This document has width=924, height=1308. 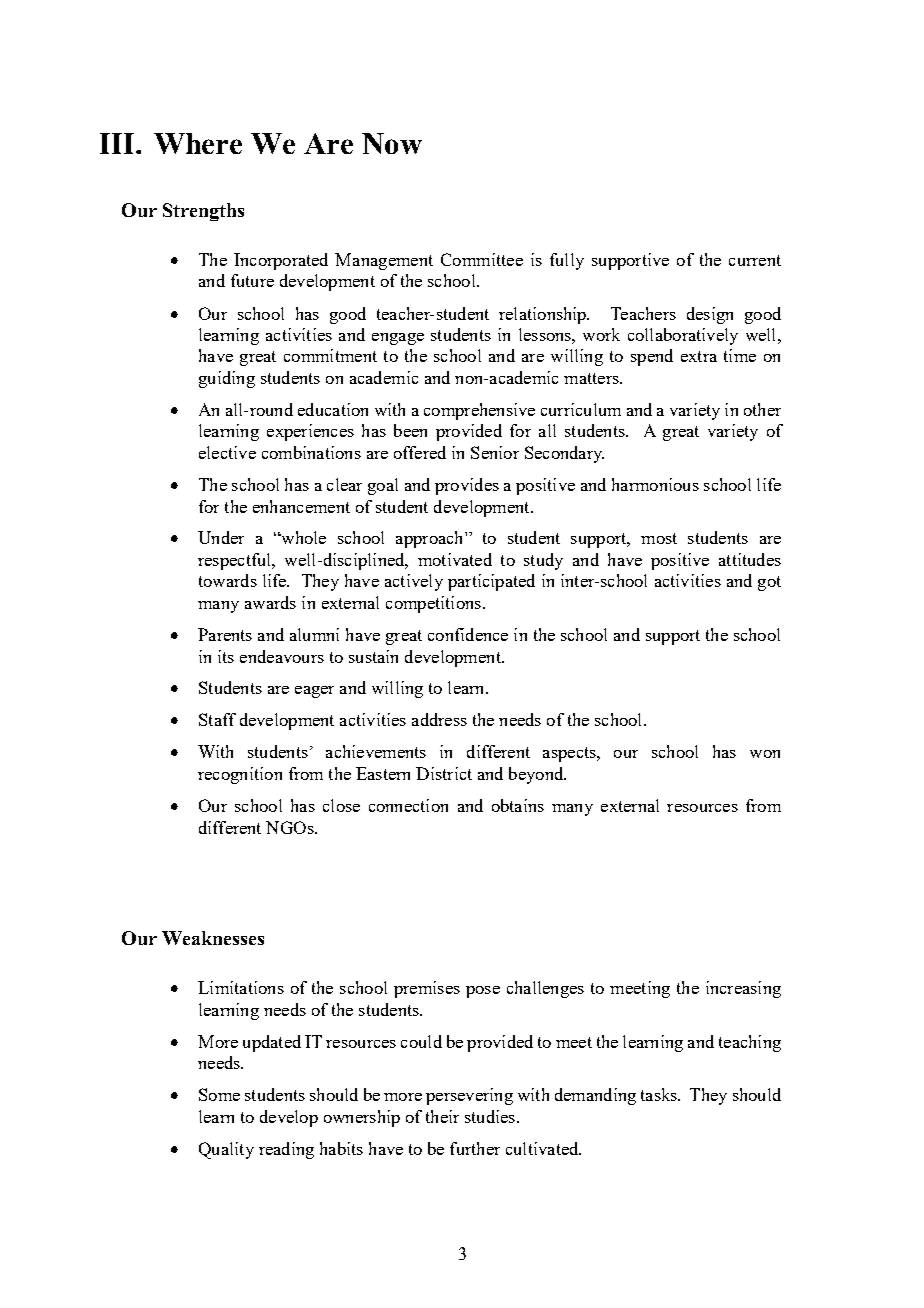 I want to click on tasks, so click(x=660, y=1094).
